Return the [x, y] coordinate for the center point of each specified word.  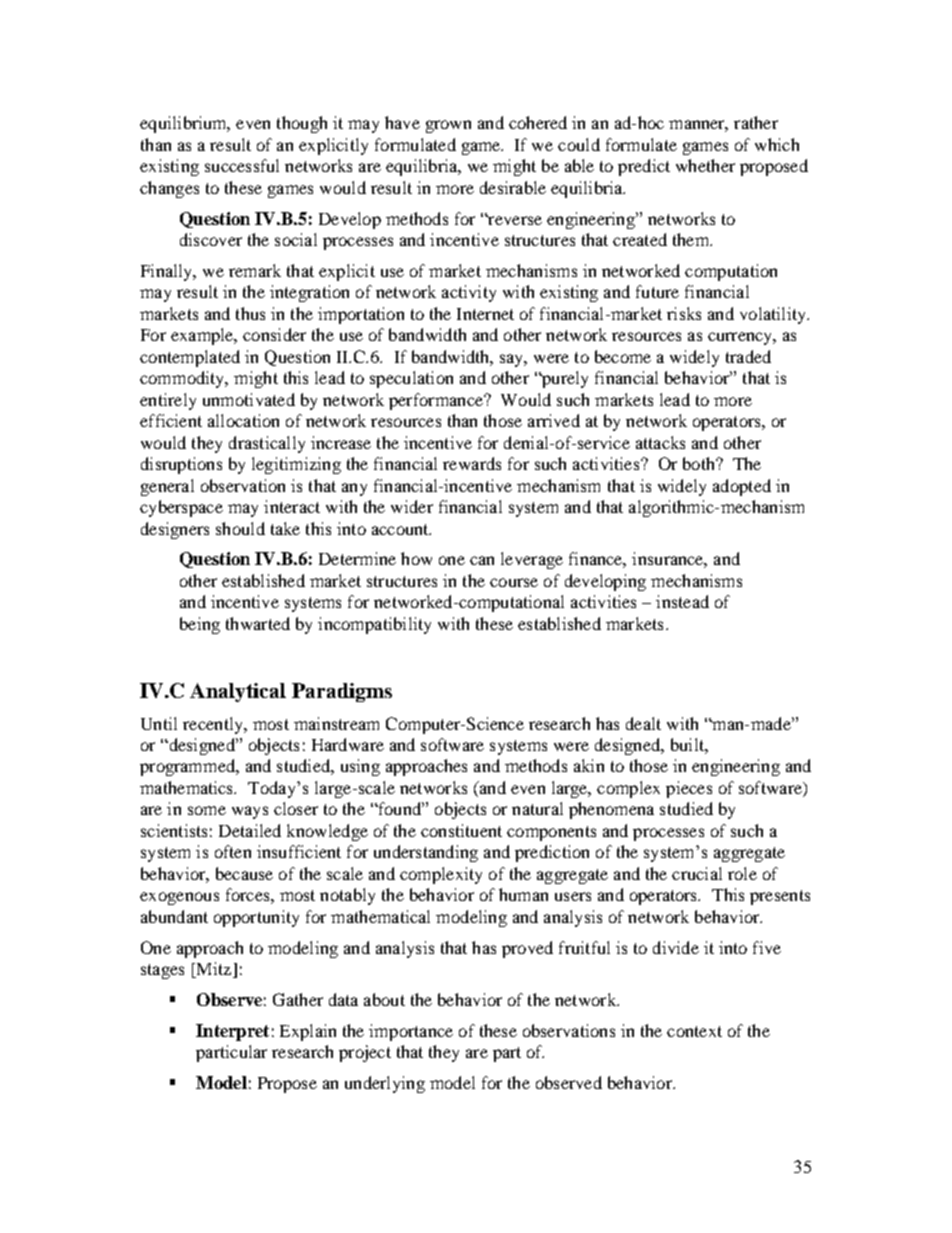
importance [411, 1032]
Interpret [232, 1032]
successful [242, 165]
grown [448, 126]
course [514, 582]
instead [682, 601]
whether [705, 165]
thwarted [258, 623]
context [694, 1031]
